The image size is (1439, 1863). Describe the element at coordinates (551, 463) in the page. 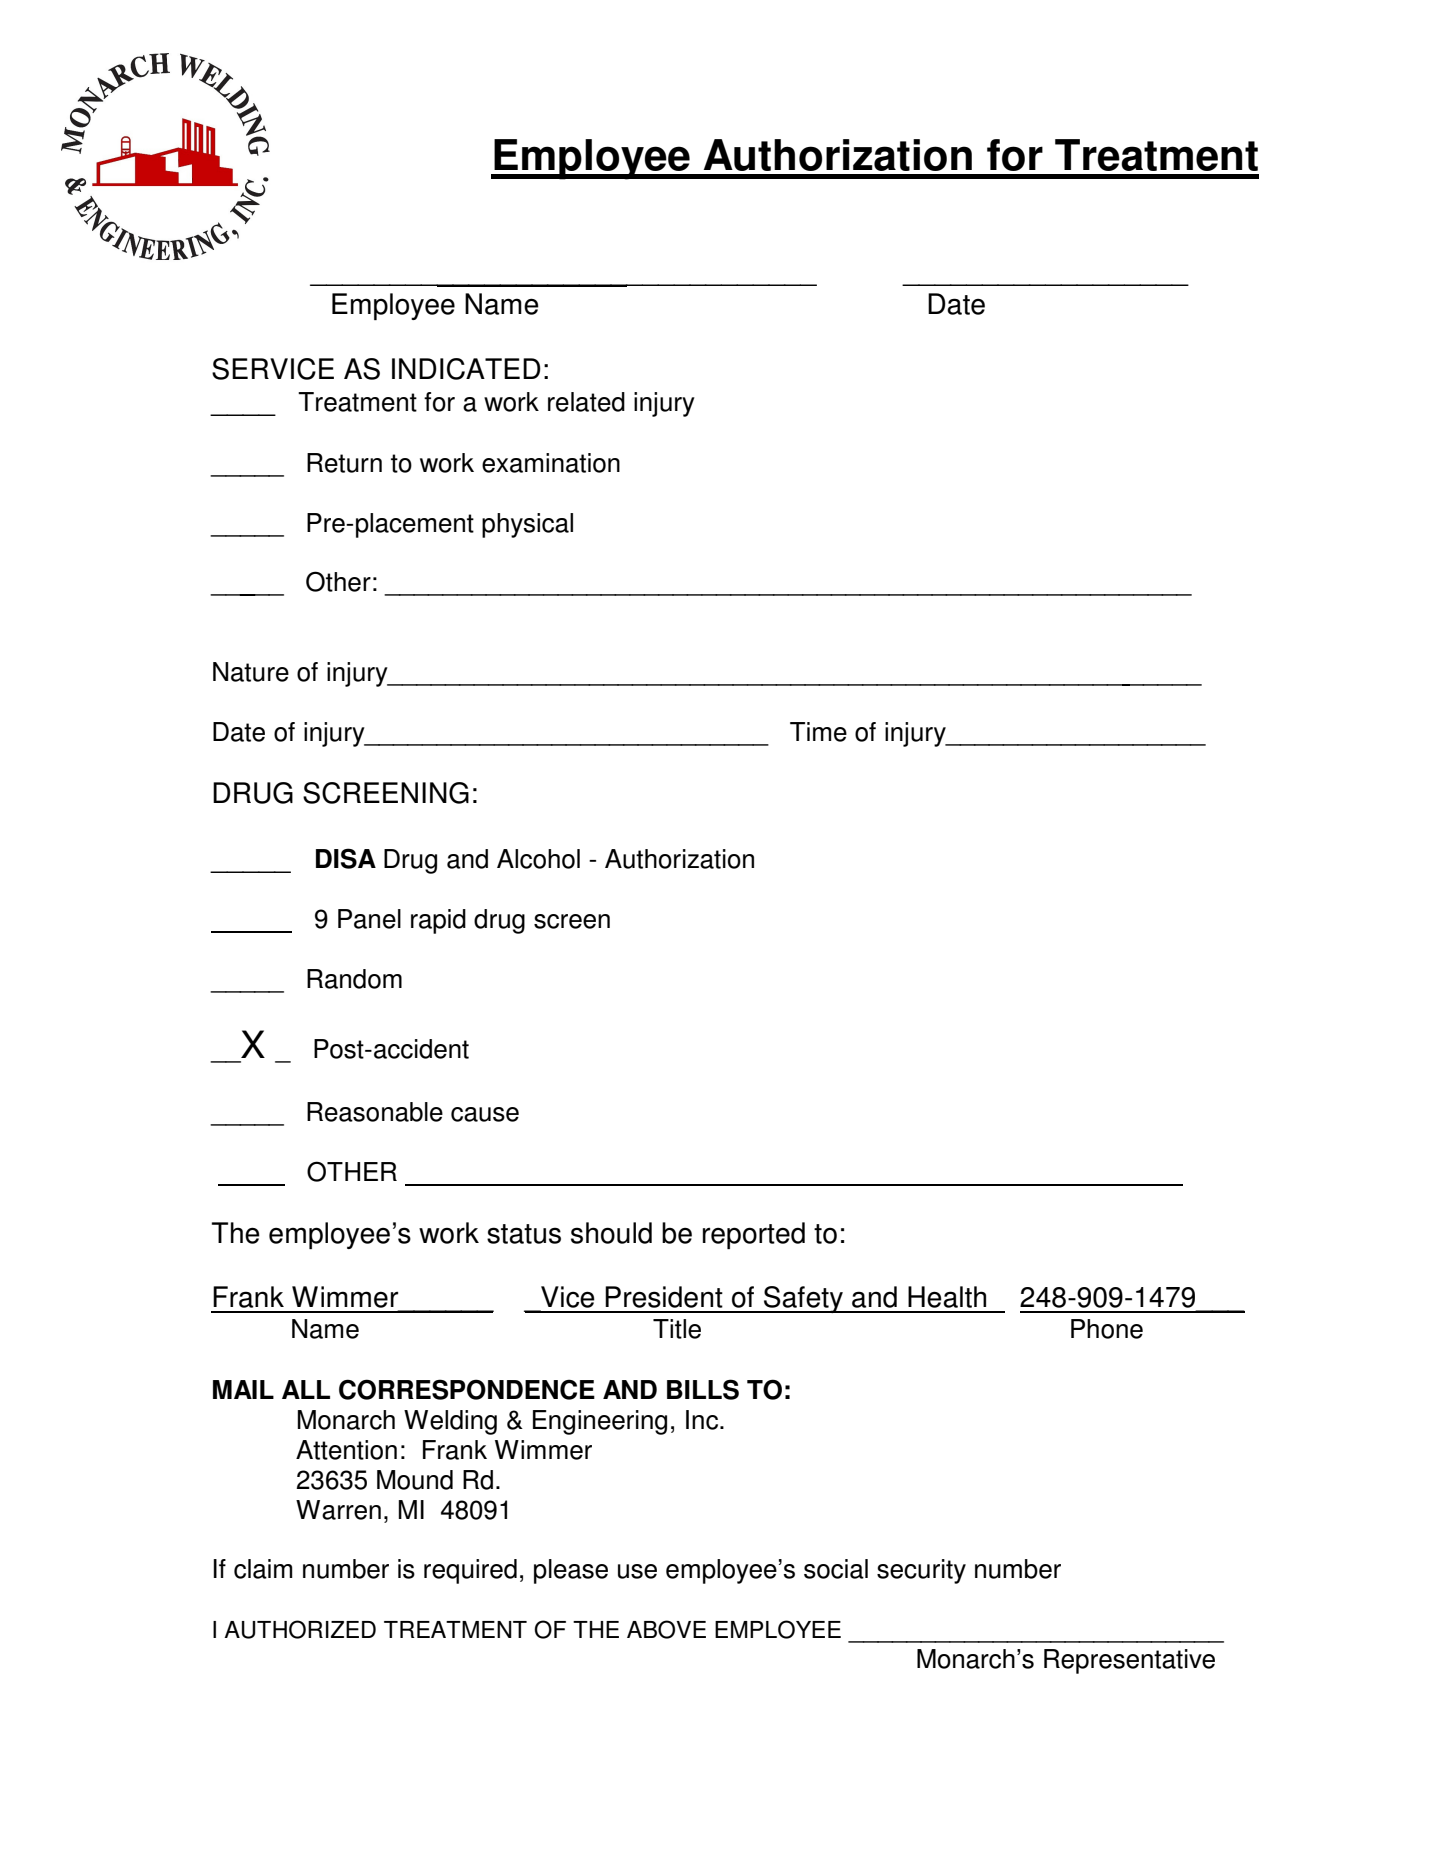

I see `examination` at that location.
